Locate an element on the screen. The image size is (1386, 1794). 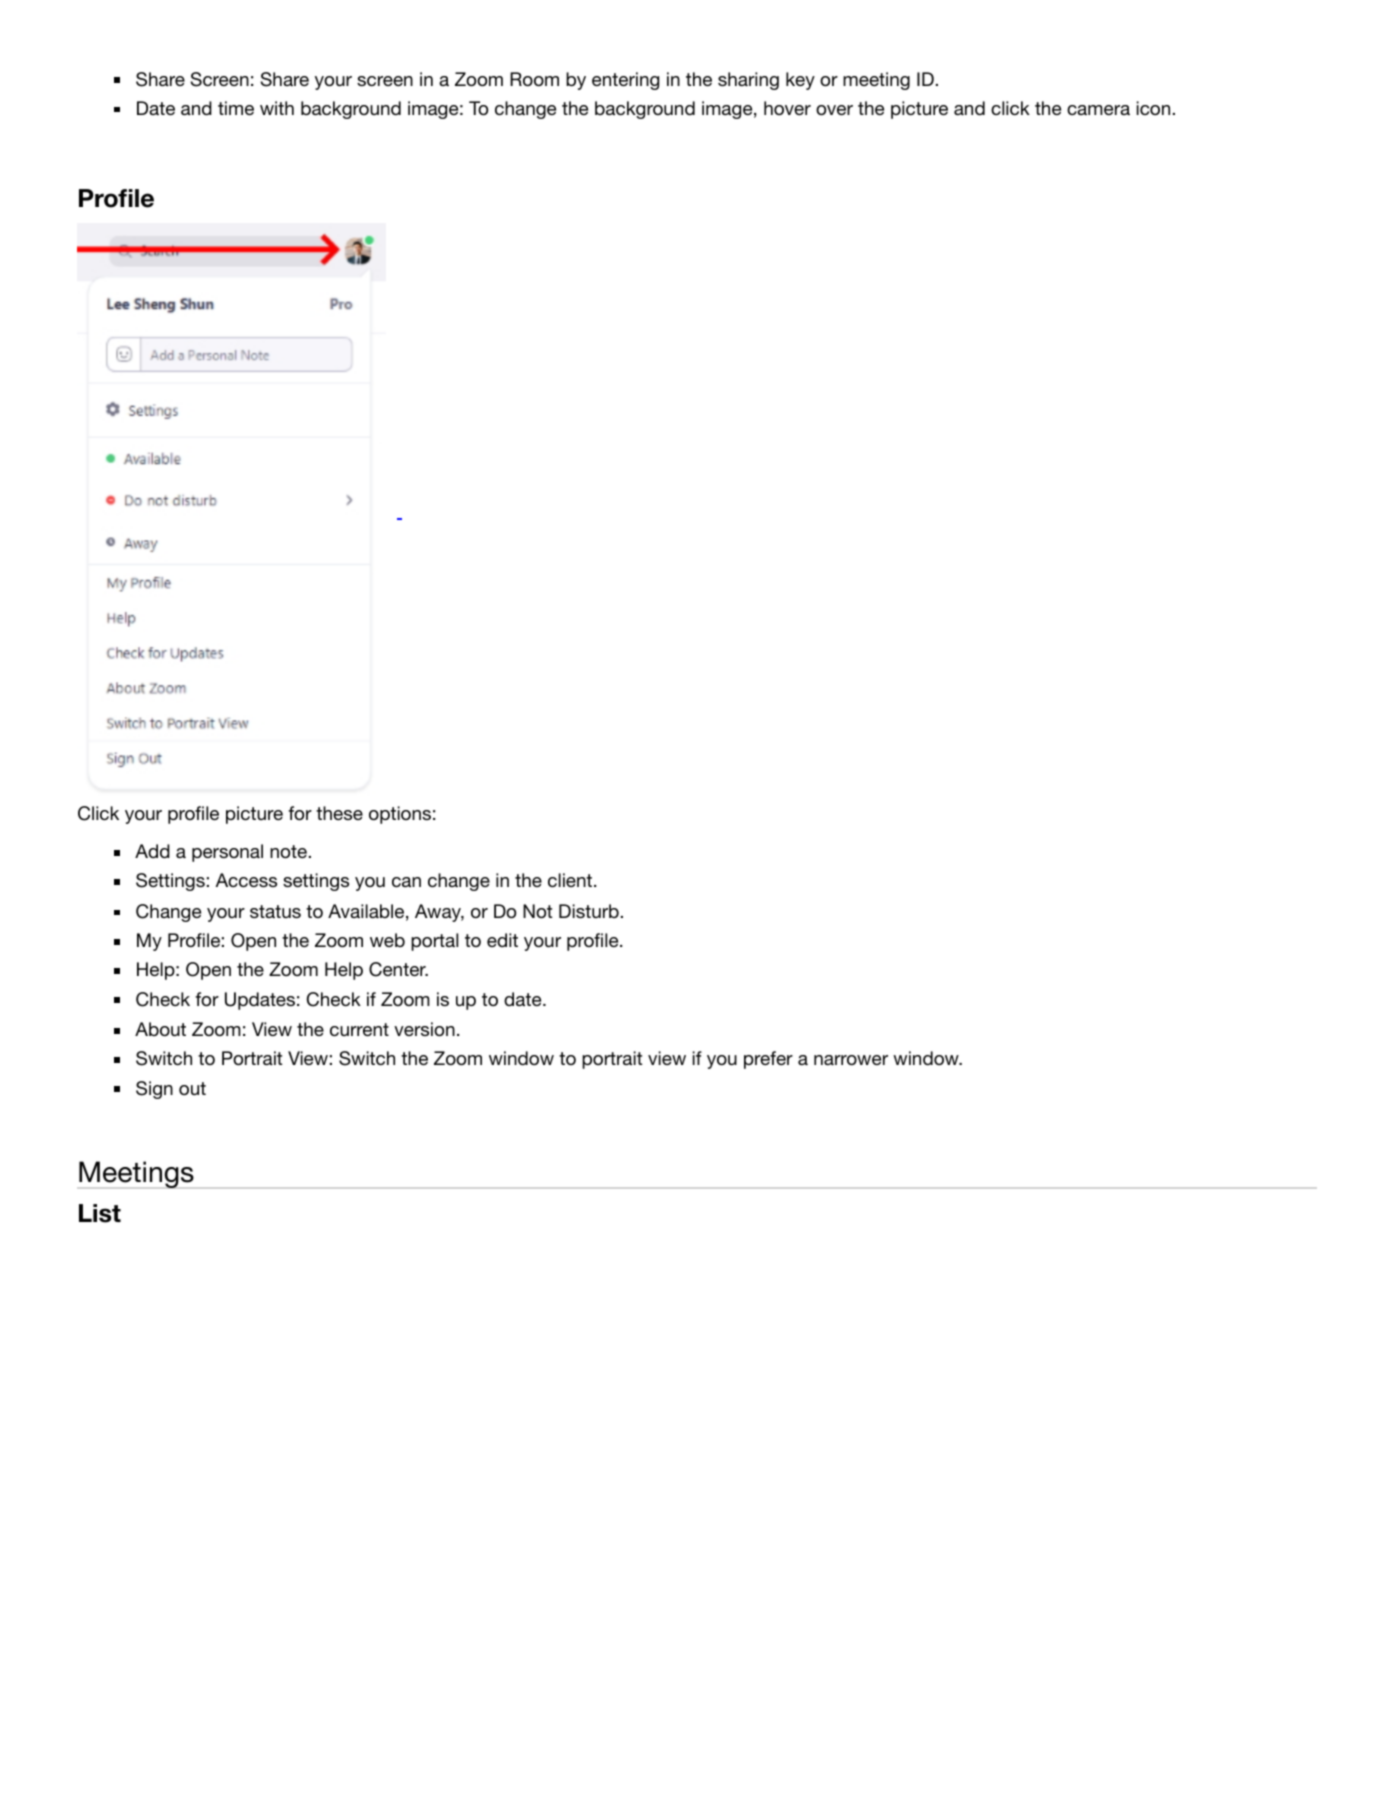
Disturb is located at coordinates (589, 911).
